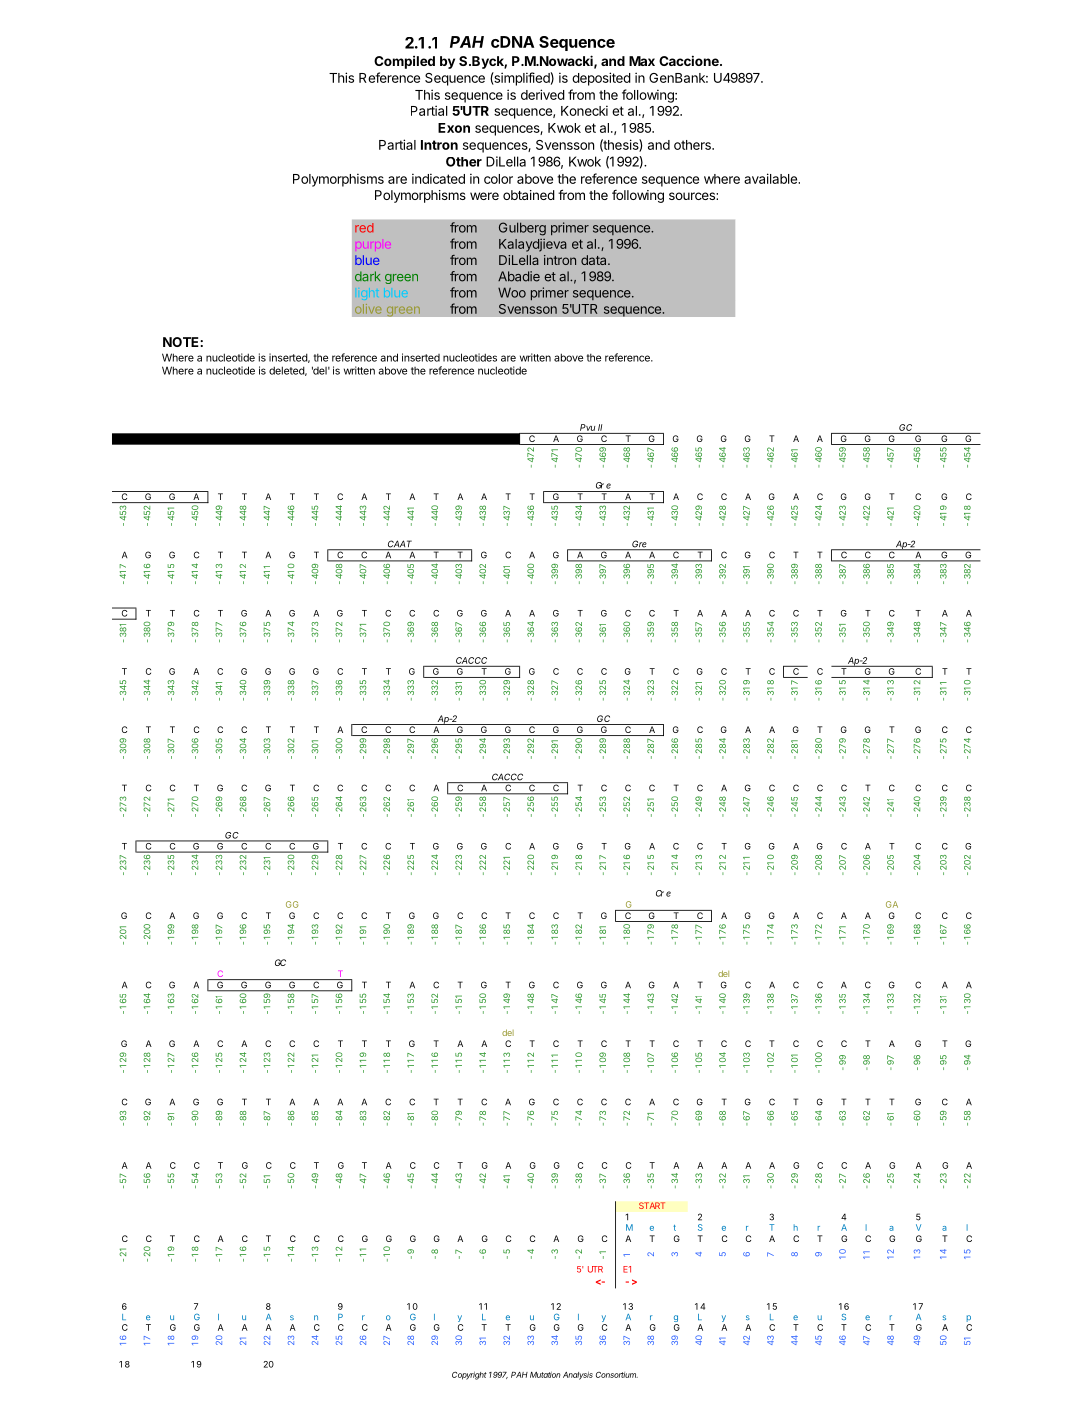  I want to click on deposited, so click(601, 79).
